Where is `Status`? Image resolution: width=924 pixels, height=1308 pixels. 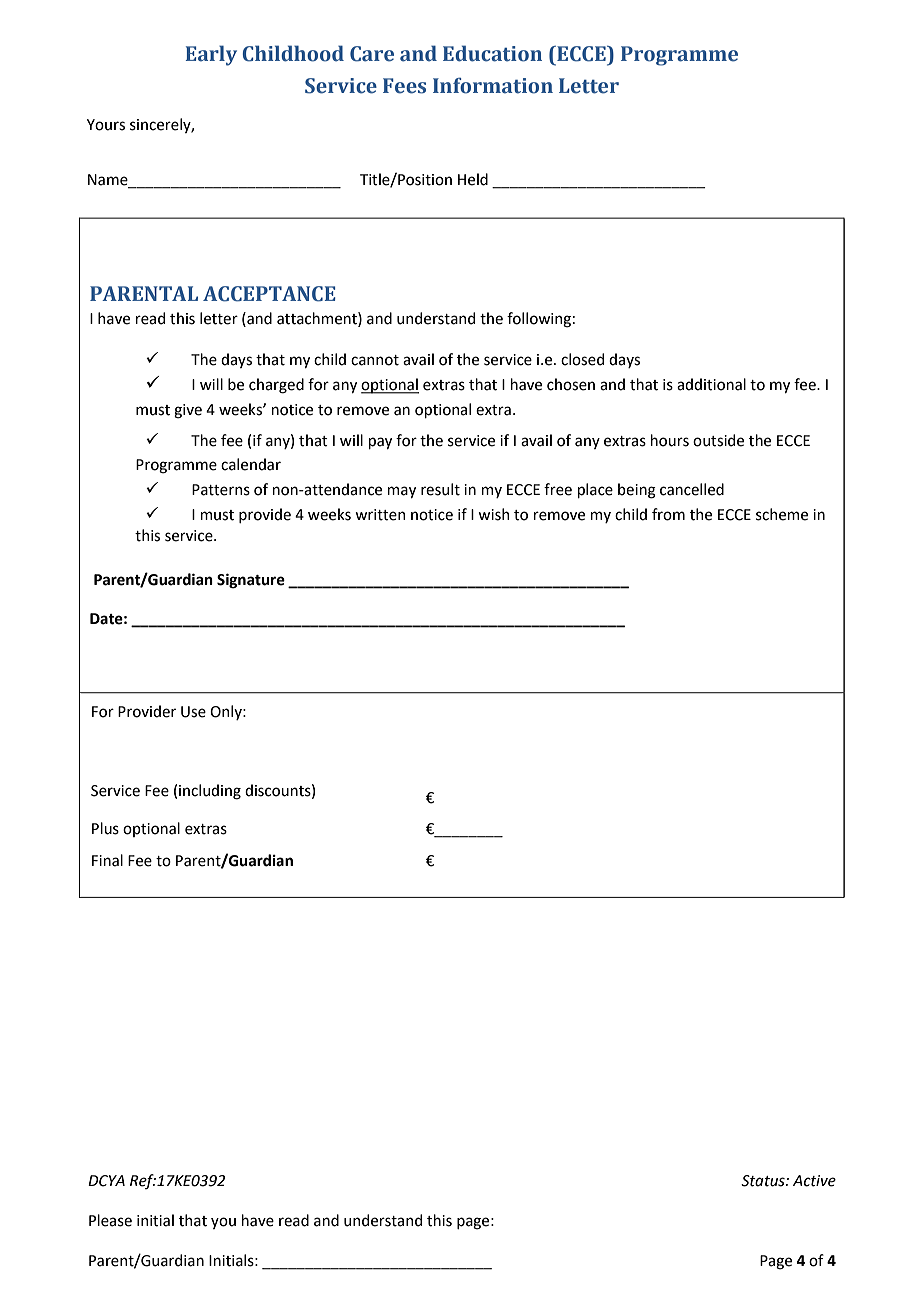 Status is located at coordinates (764, 1181).
